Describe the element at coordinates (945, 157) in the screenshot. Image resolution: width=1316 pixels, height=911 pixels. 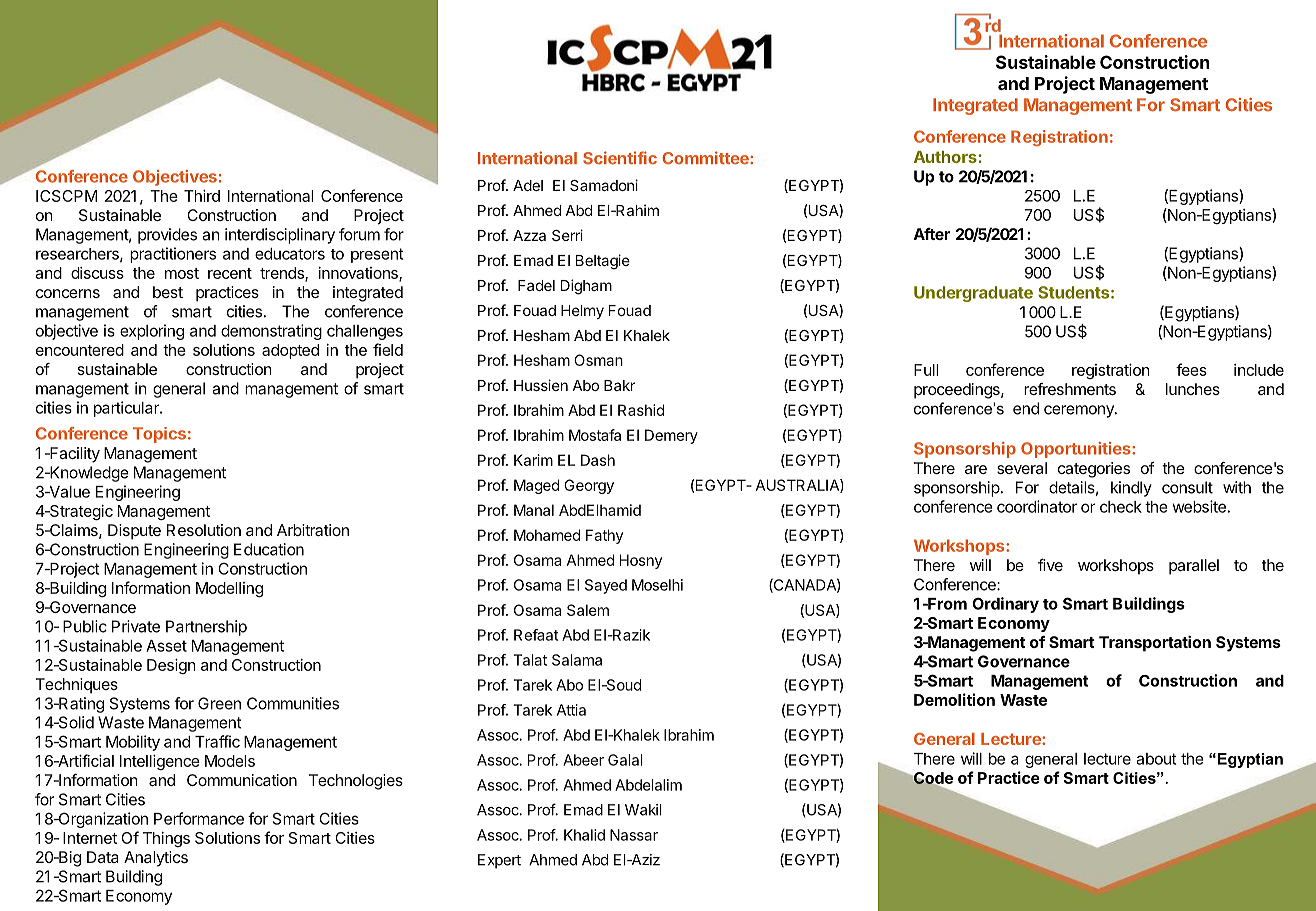
I see `Authors` at that location.
